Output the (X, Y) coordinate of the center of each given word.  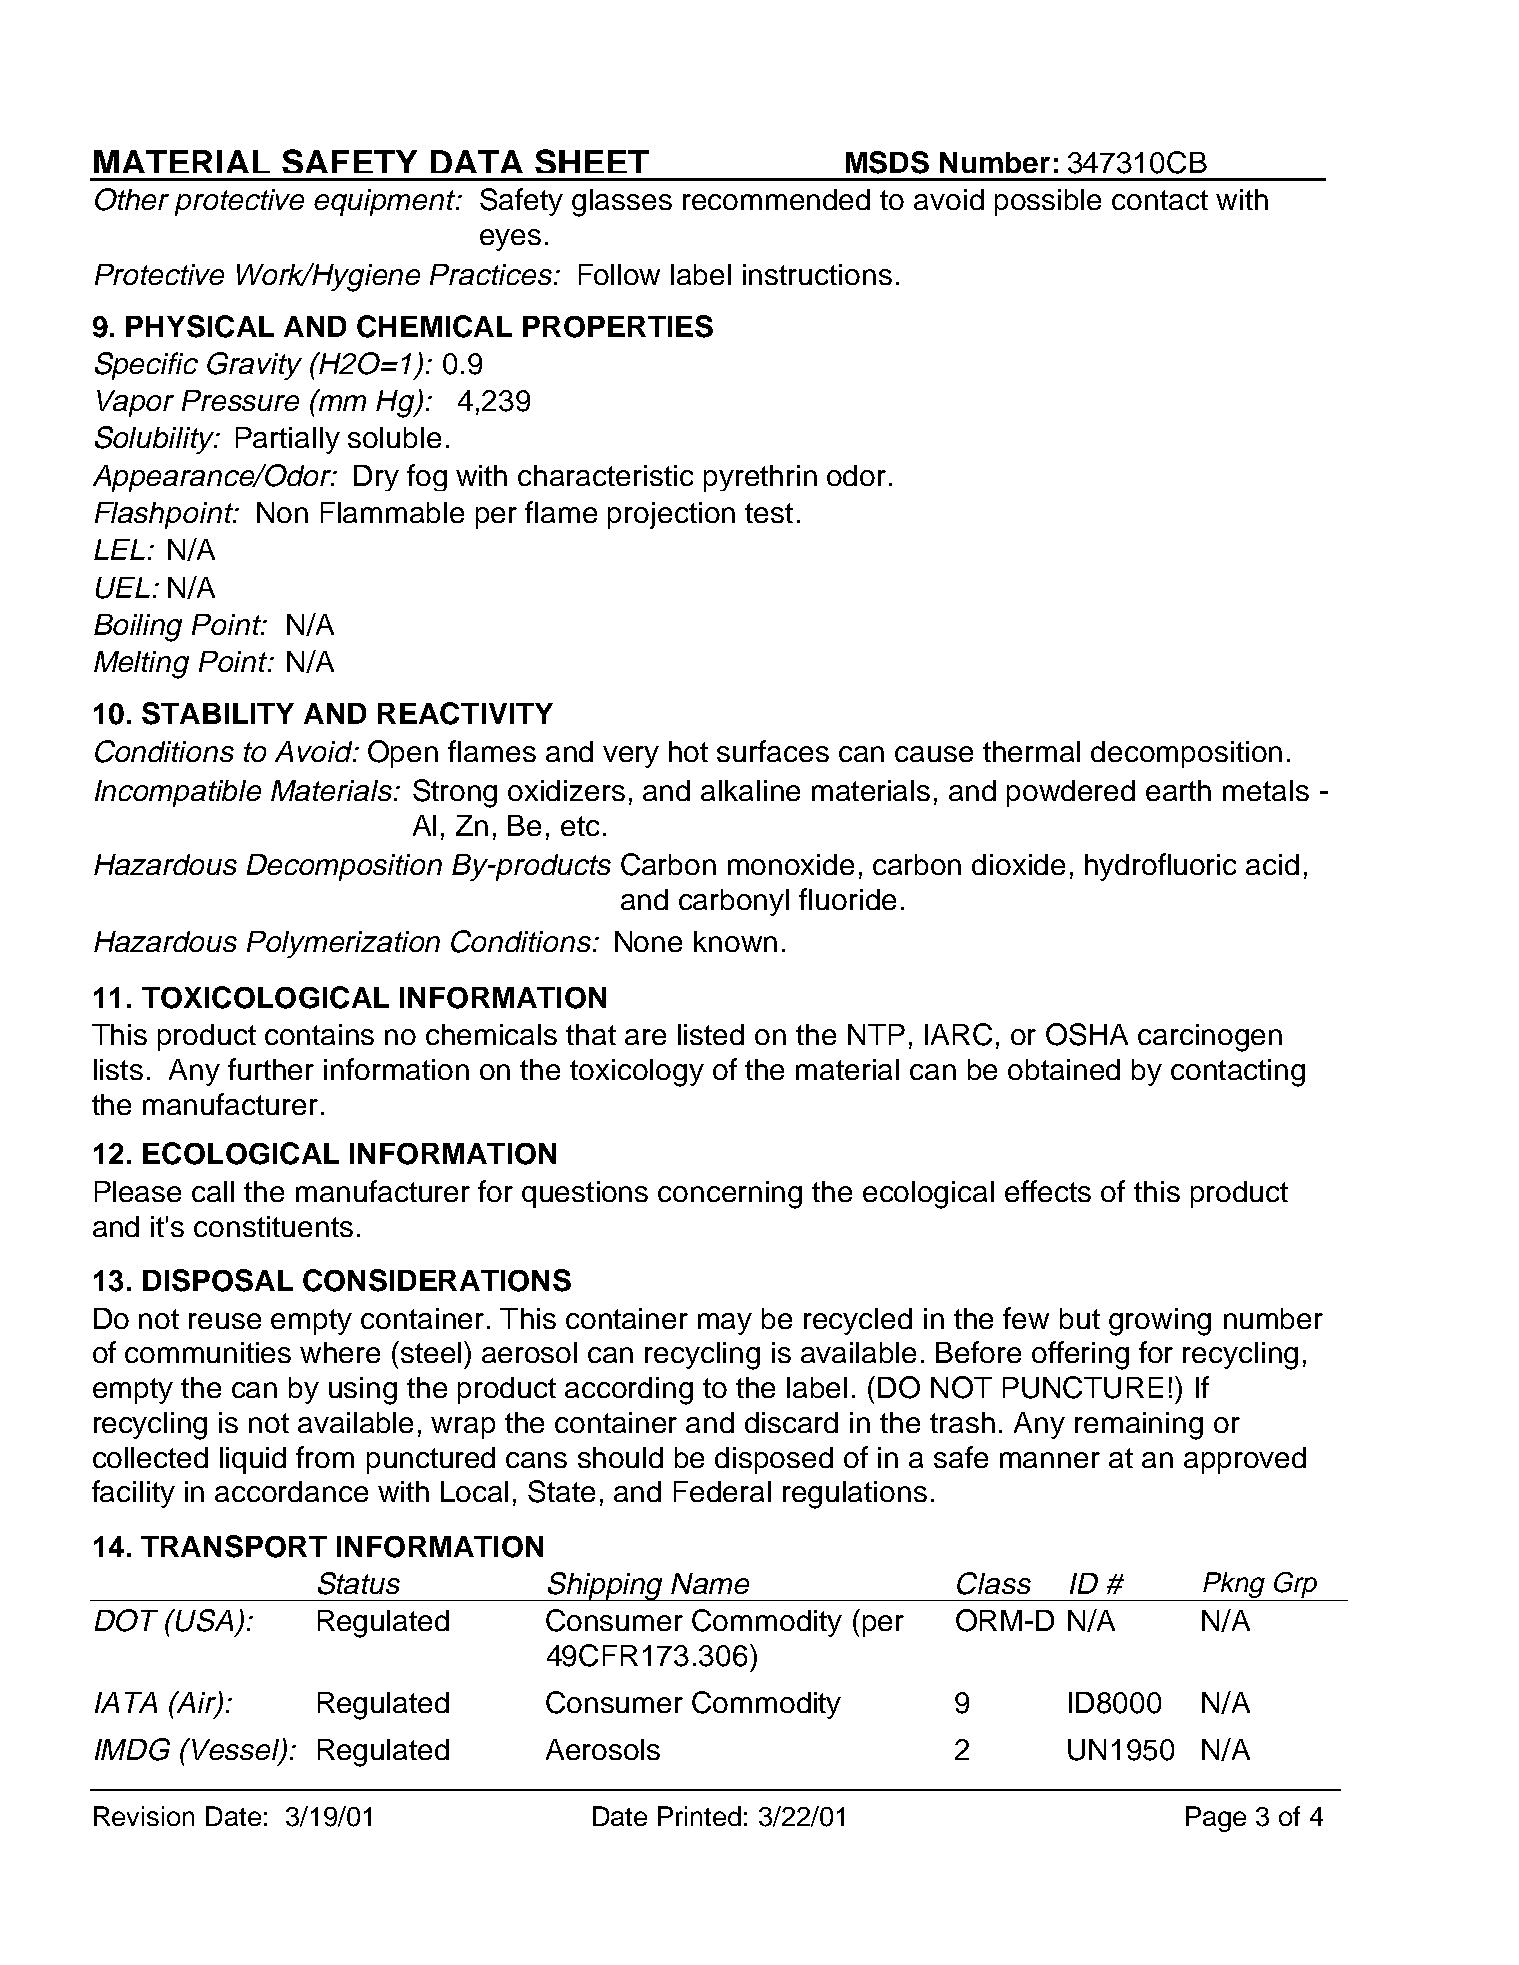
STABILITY (218, 713)
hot (688, 751)
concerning (730, 1195)
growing (1160, 1322)
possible (1048, 202)
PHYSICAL (200, 326)
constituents (273, 1226)
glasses (622, 203)
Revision (144, 1816)
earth (1178, 790)
